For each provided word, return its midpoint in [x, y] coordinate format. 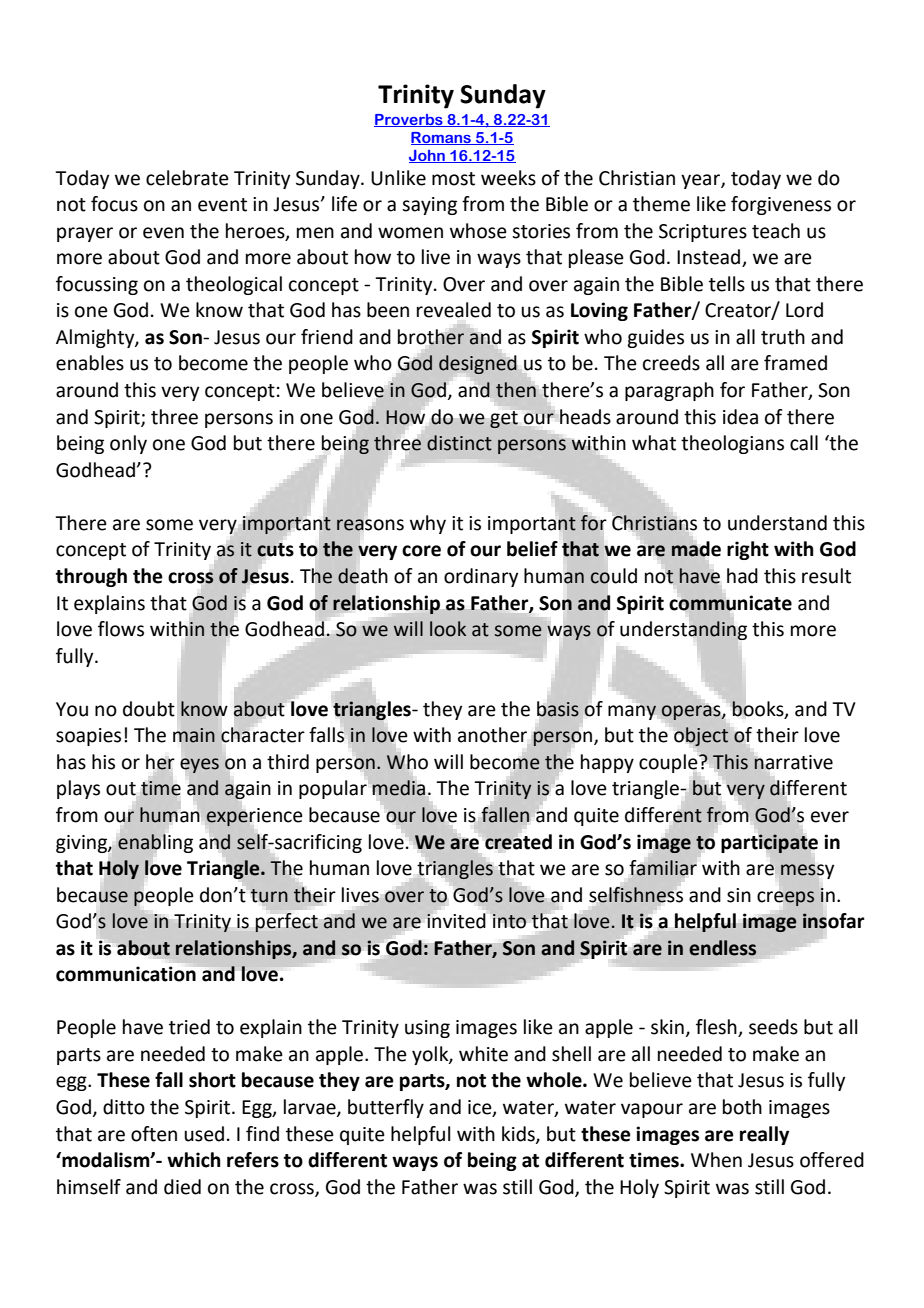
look [448, 629]
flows [121, 629]
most [453, 179]
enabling [155, 843]
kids [519, 1134]
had [742, 576]
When [716, 1160]
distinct [459, 443]
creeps [785, 898]
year [701, 181]
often [154, 1134]
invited [455, 920]
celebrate [187, 178]
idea [740, 417]
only [128, 444]
